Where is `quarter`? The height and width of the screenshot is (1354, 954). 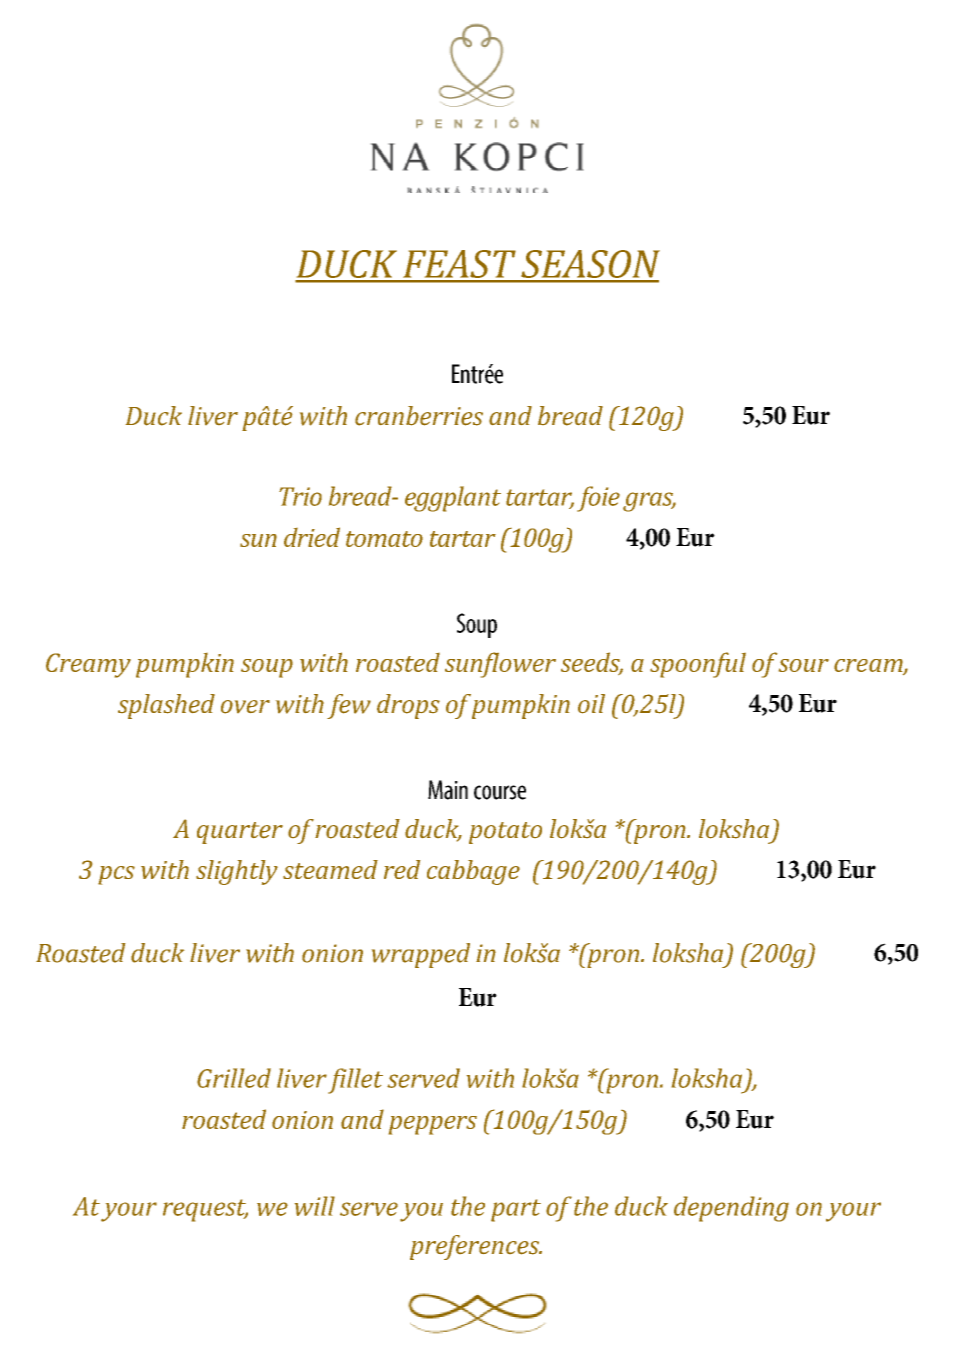 quarter is located at coordinates (240, 833).
